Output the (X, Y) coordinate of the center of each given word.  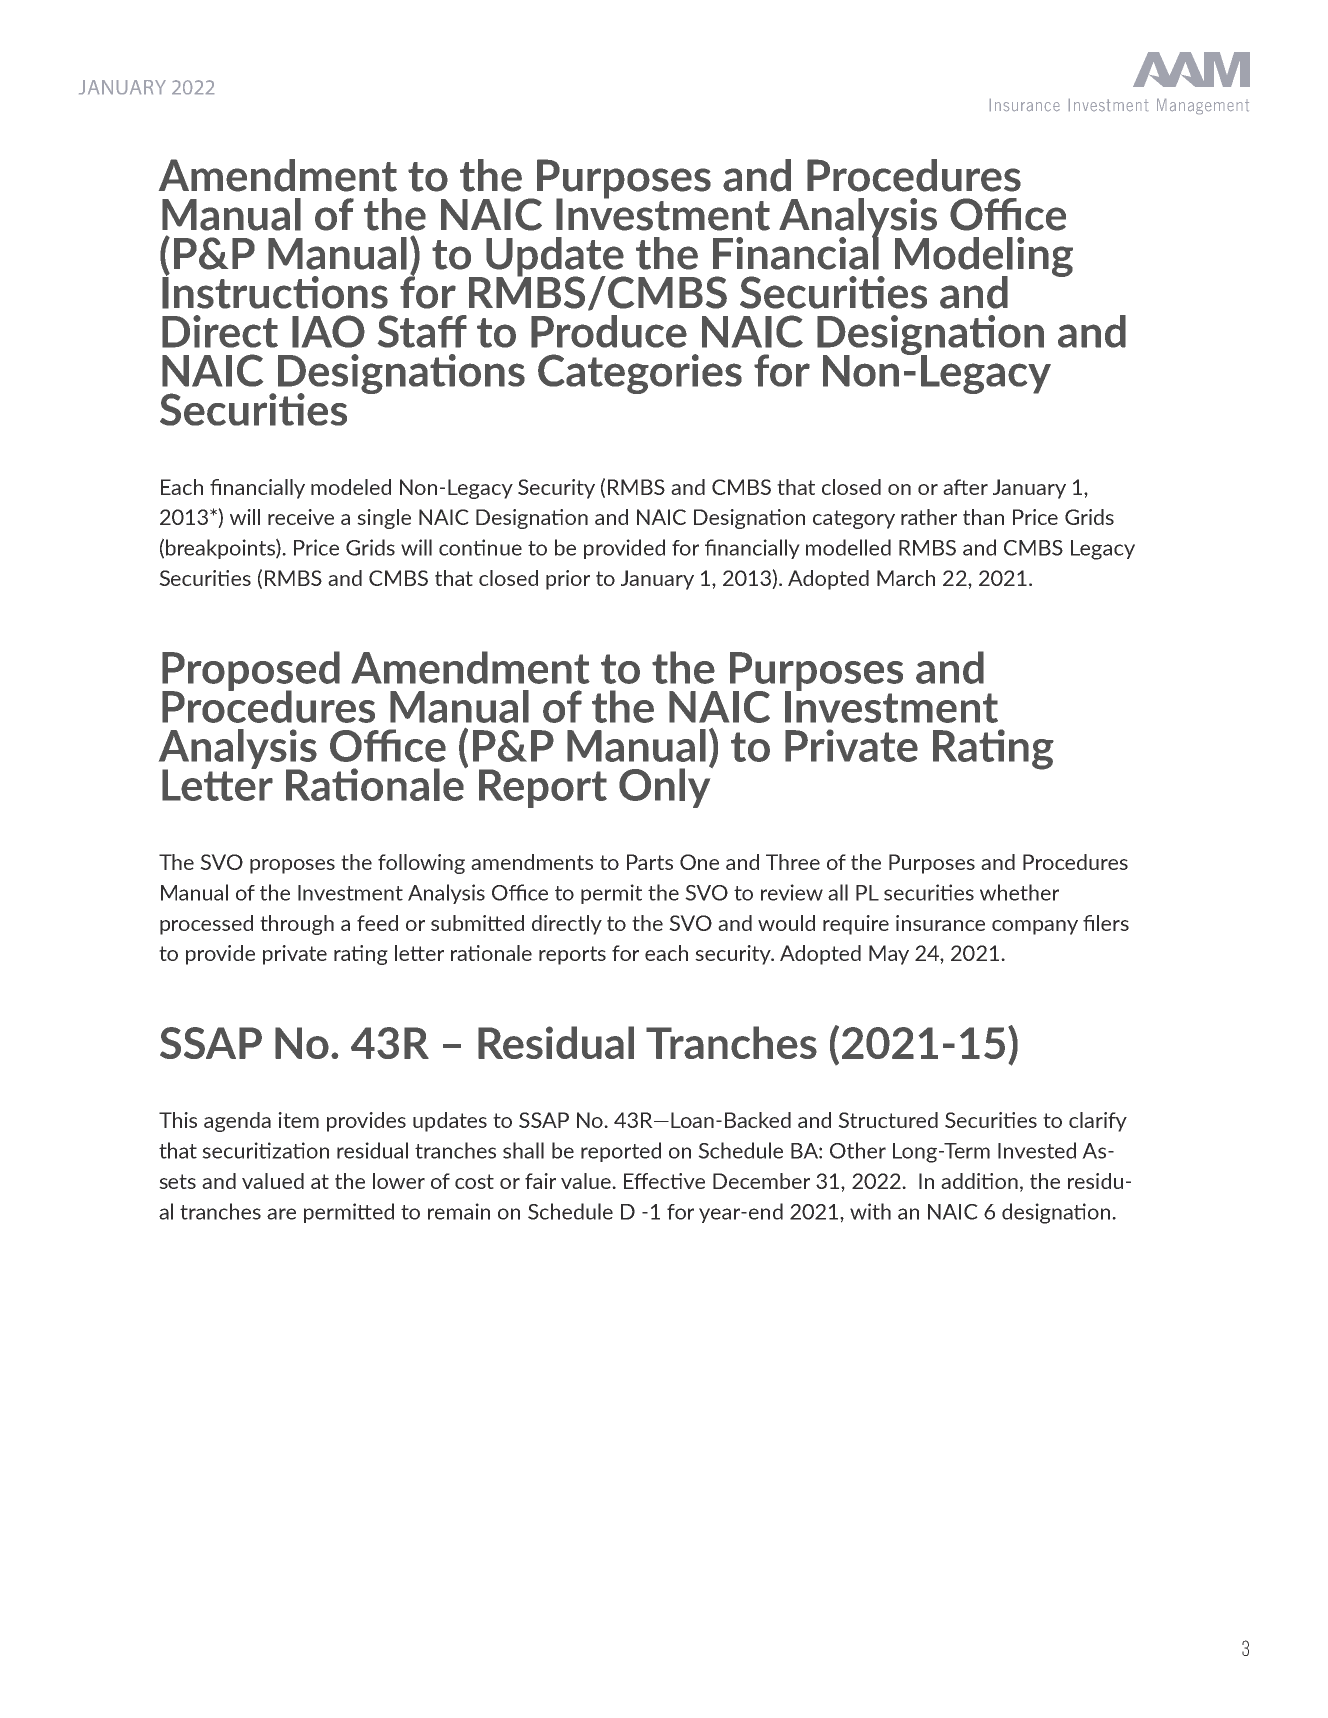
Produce (609, 331)
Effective (664, 1181)
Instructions (275, 291)
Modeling (984, 258)
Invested (1037, 1150)
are (281, 1214)
